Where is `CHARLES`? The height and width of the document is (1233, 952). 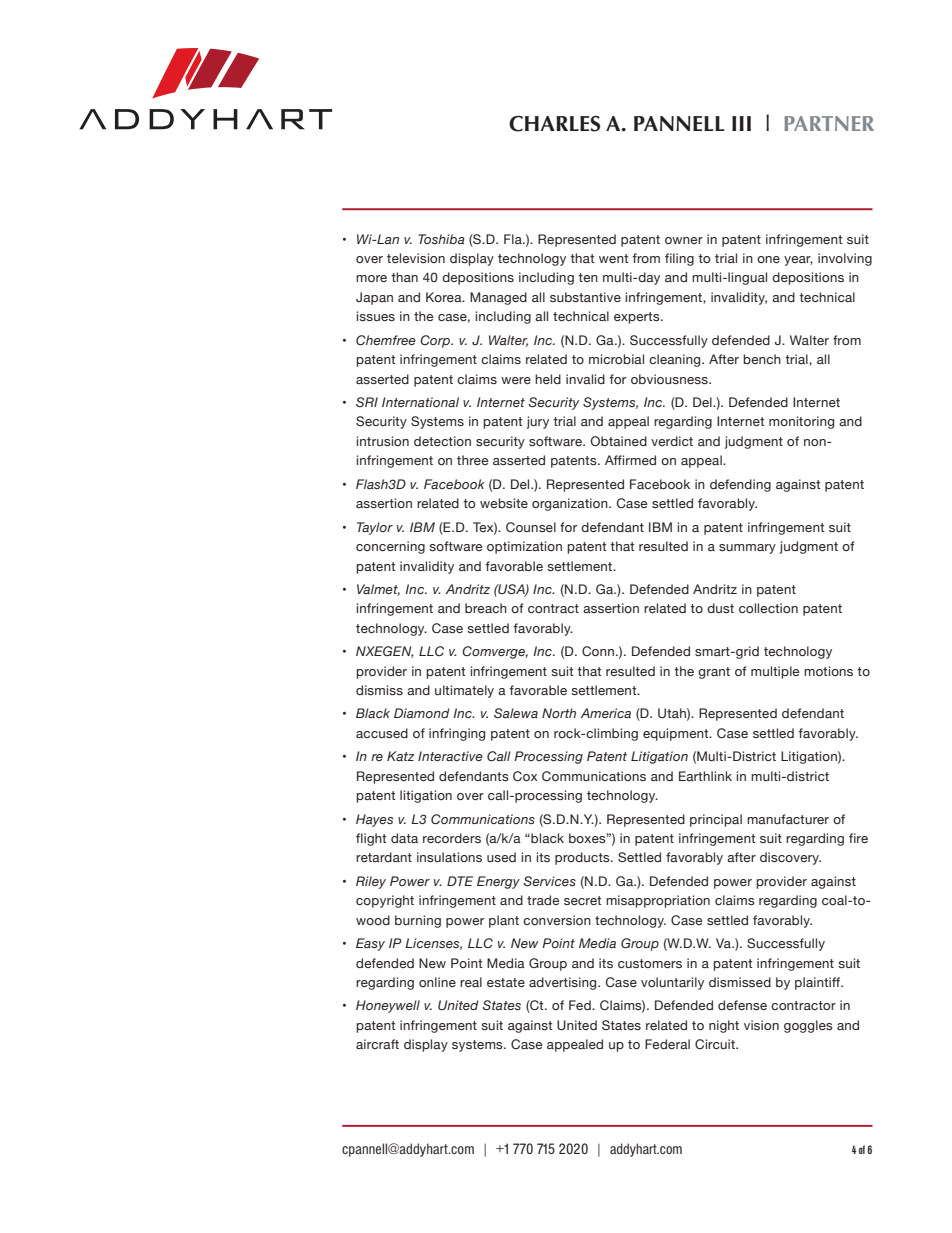
CHARLES is located at coordinates (554, 123).
